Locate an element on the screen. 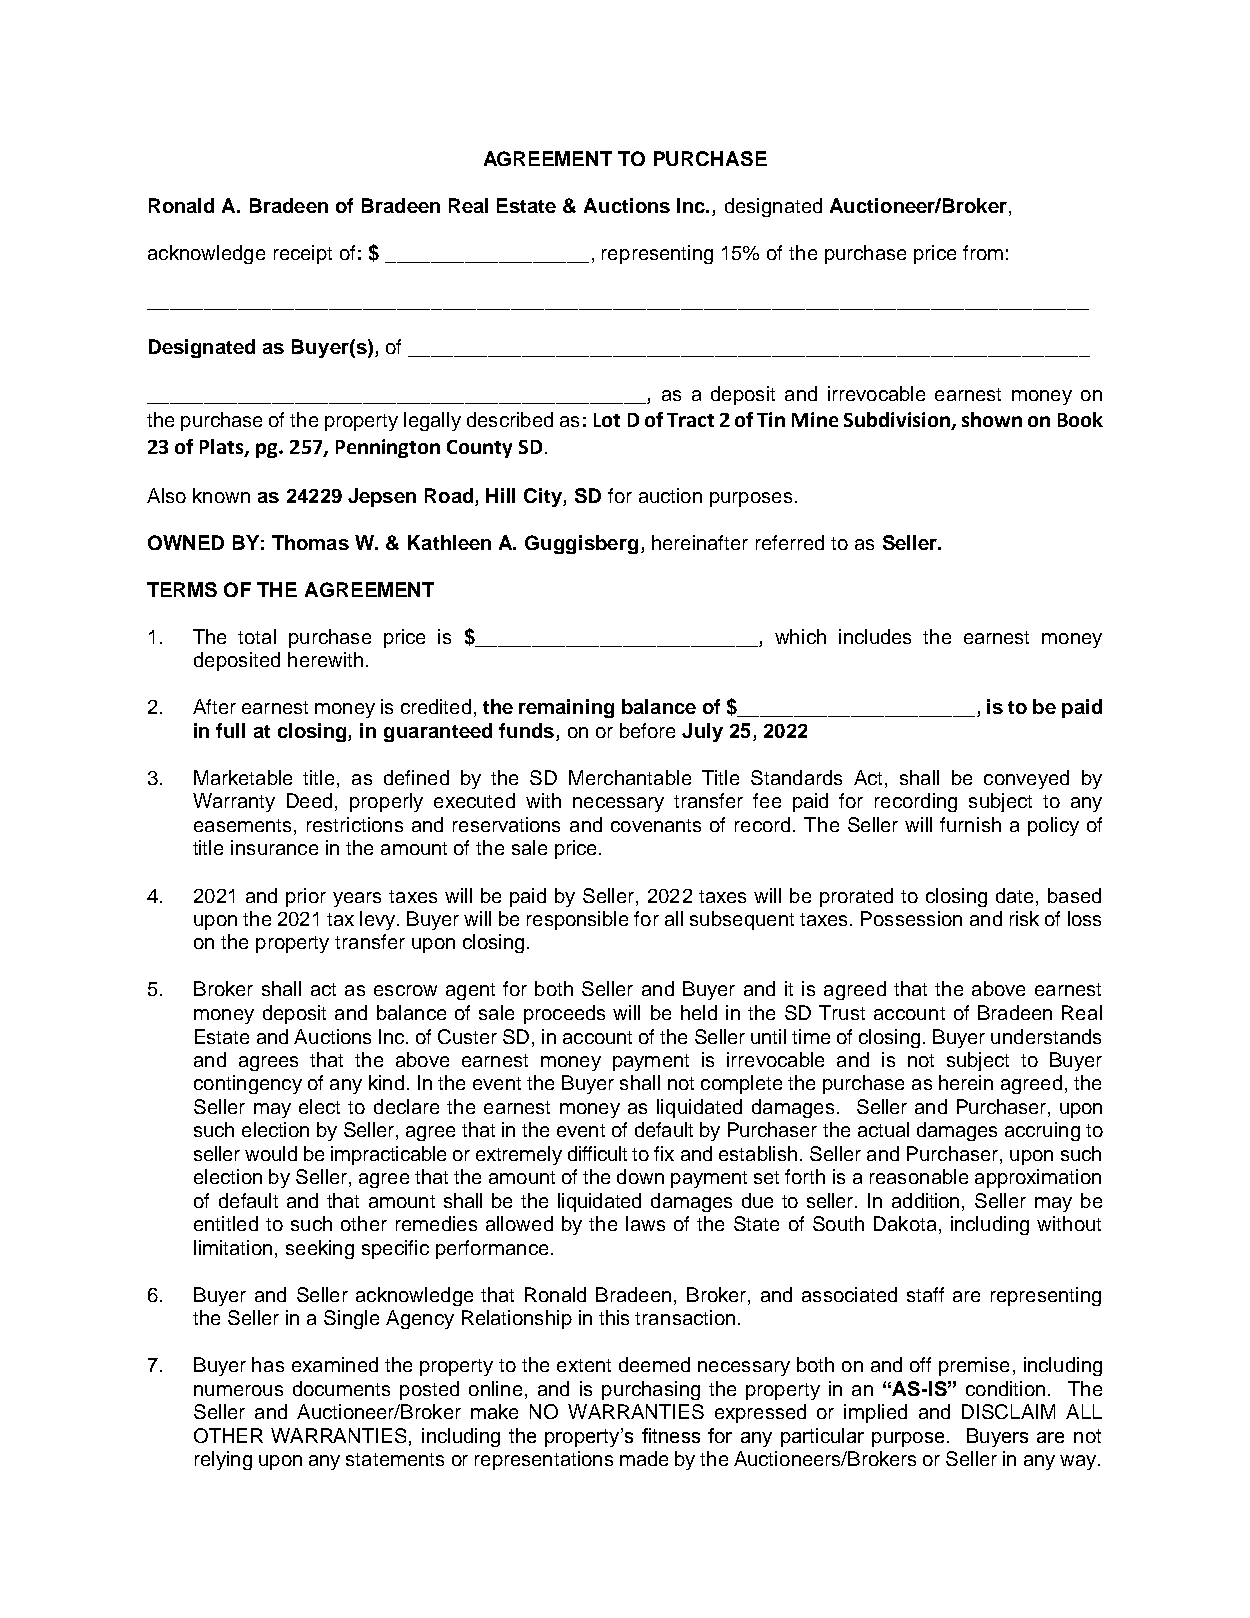 The height and width of the screenshot is (1618, 1250). numerous is located at coordinates (238, 1390).
